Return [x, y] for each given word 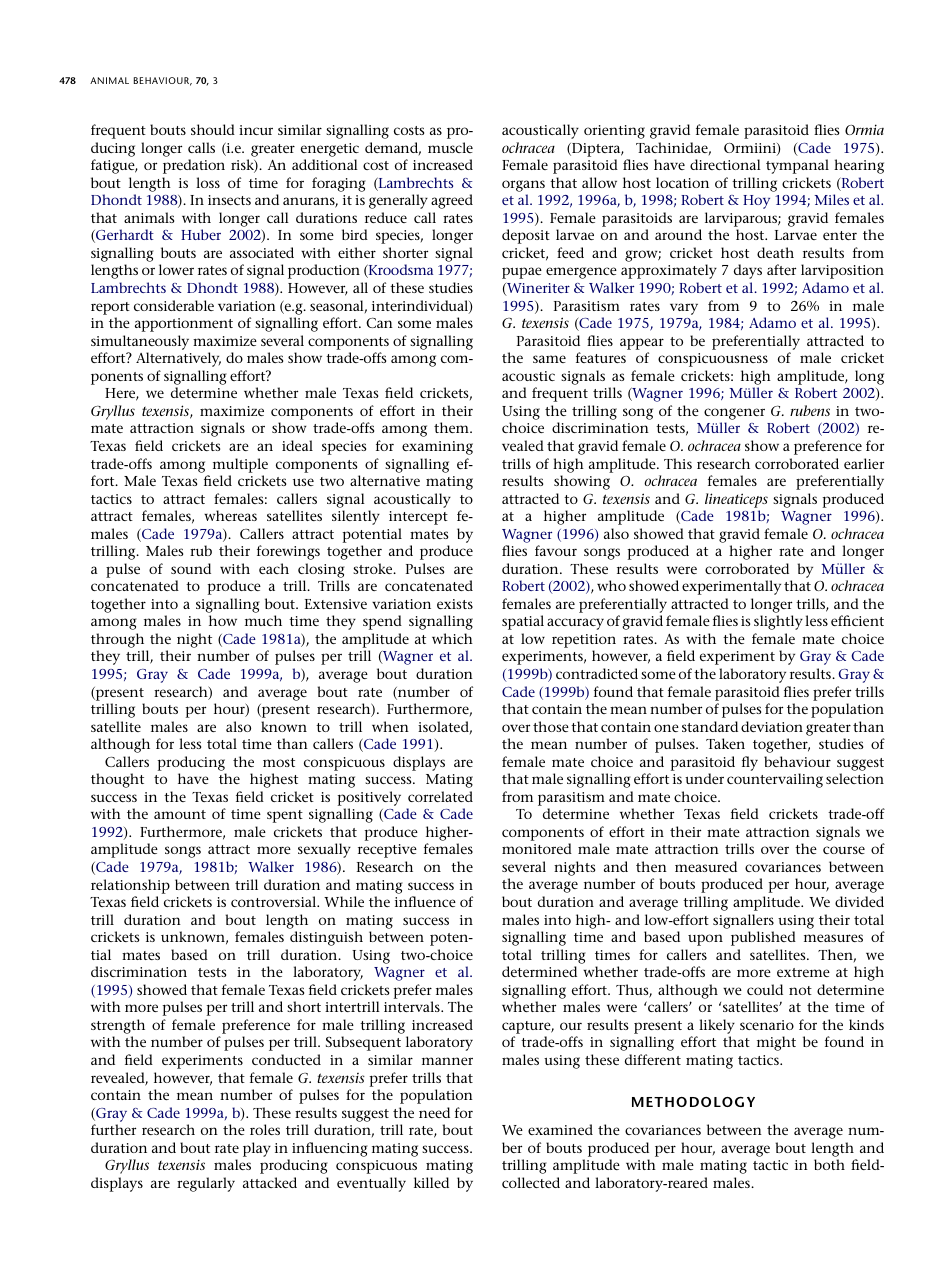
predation [194, 166]
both [829, 1164]
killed [431, 1182]
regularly [206, 1184]
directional [725, 164]
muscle [450, 147]
